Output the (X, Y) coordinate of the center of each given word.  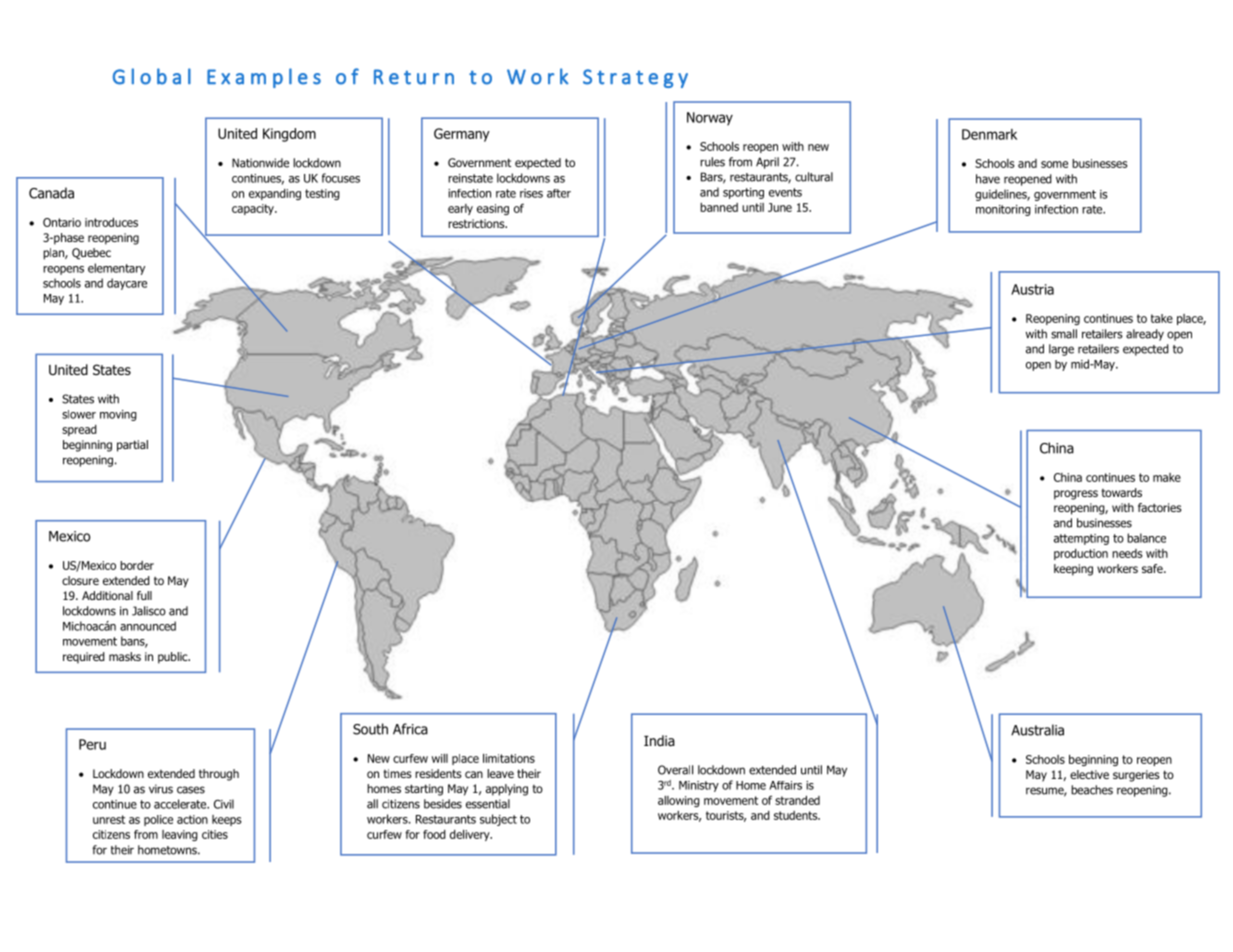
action (192, 819)
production (1081, 554)
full (144, 595)
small (1064, 334)
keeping (1073, 570)
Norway (710, 119)
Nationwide (260, 163)
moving (118, 415)
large (1061, 350)
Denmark (989, 134)
